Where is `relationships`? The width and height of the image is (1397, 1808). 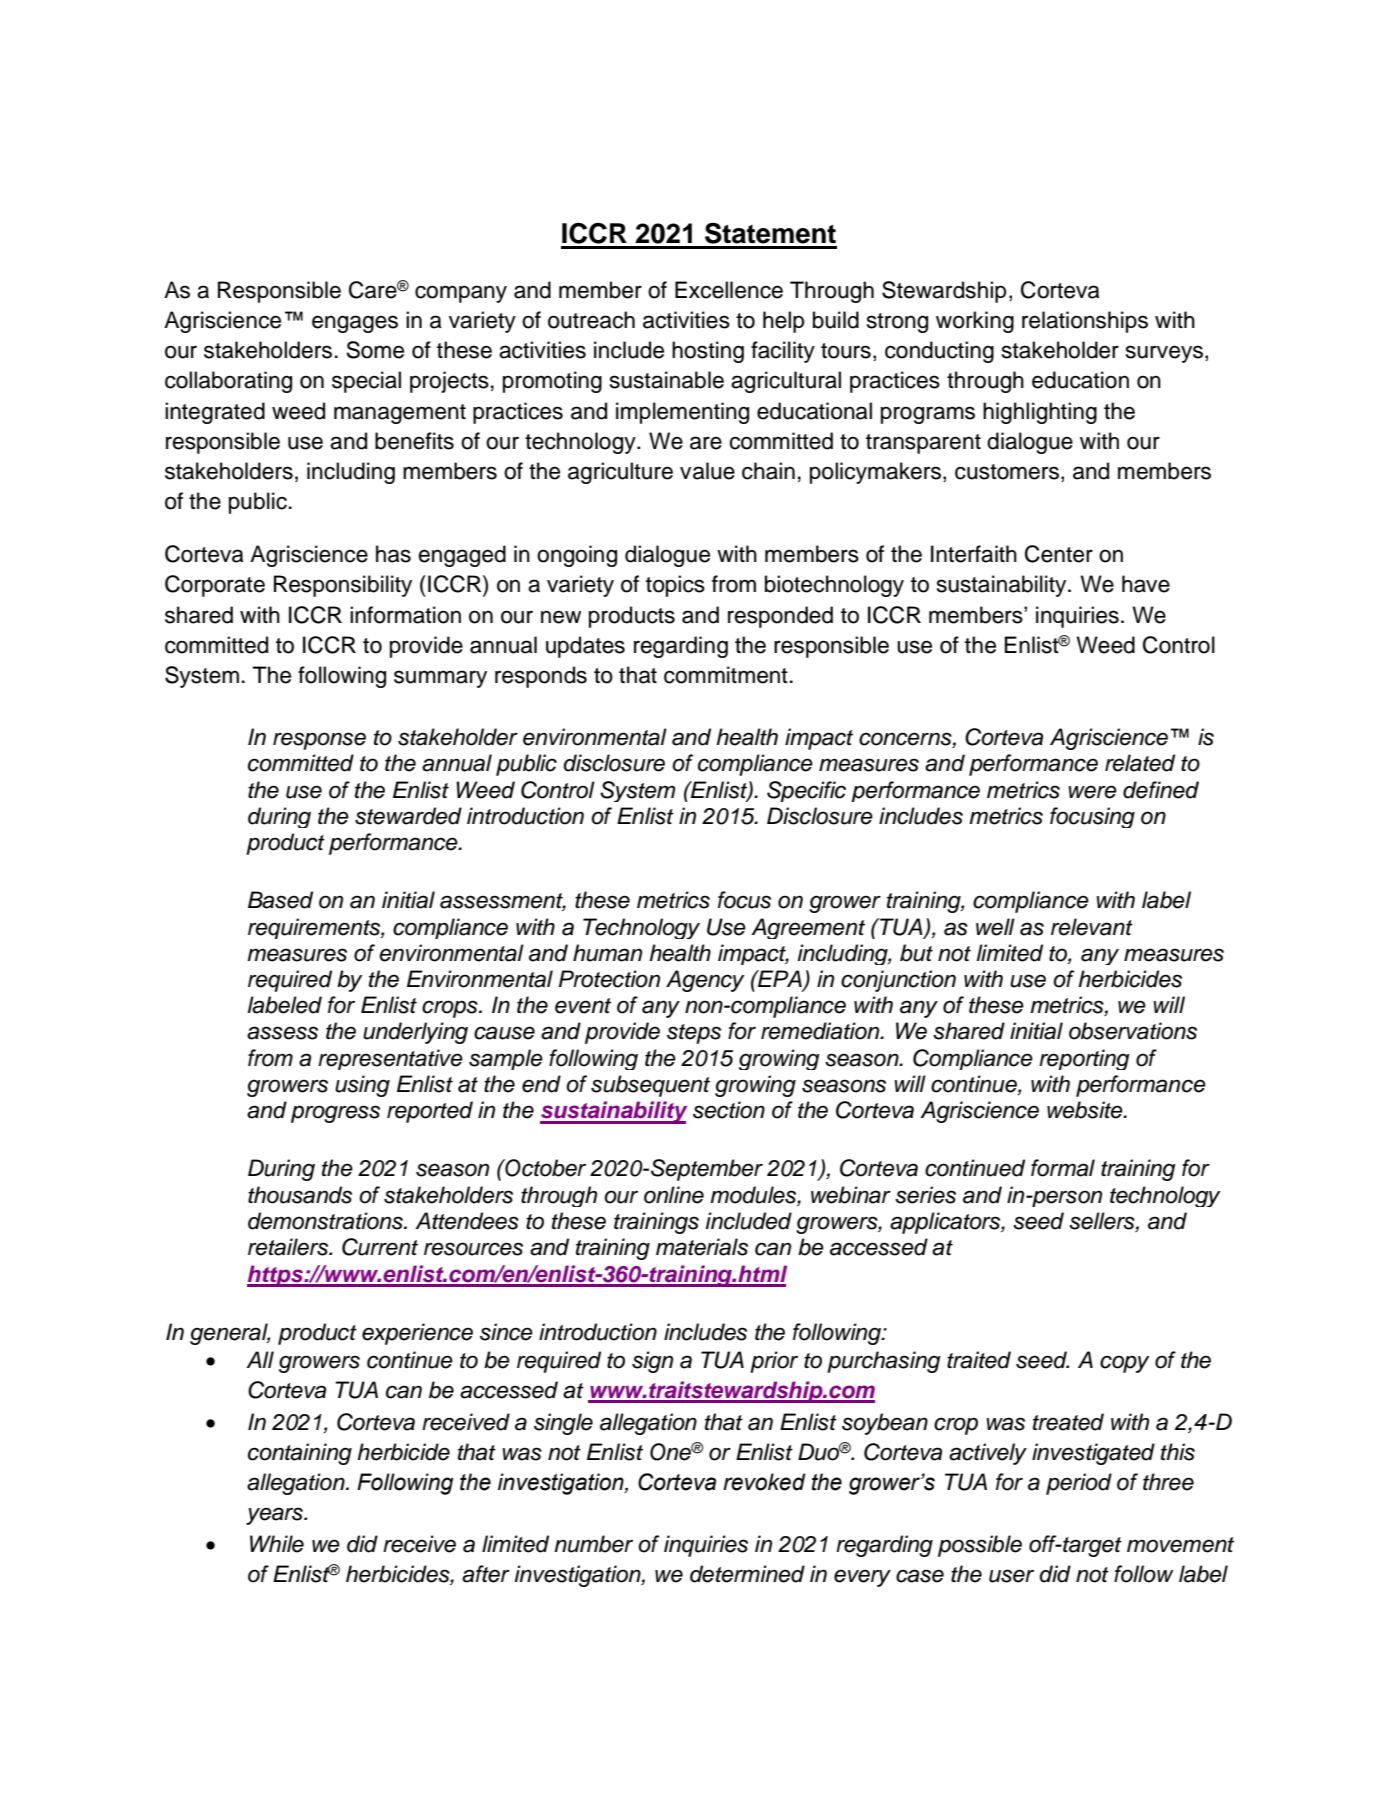 relationships is located at coordinates (1085, 322).
